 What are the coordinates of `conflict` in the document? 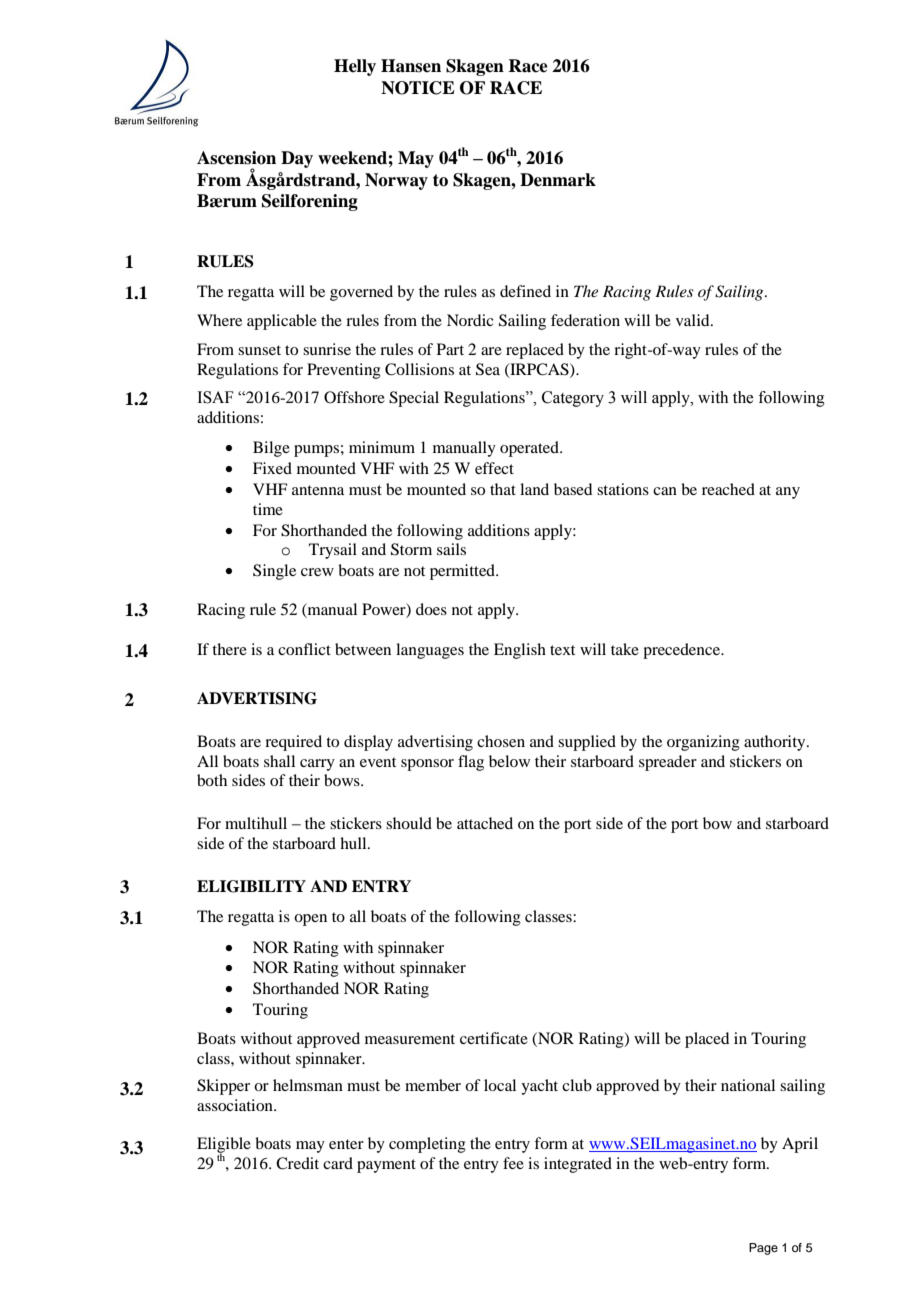 It's located at (304, 649).
